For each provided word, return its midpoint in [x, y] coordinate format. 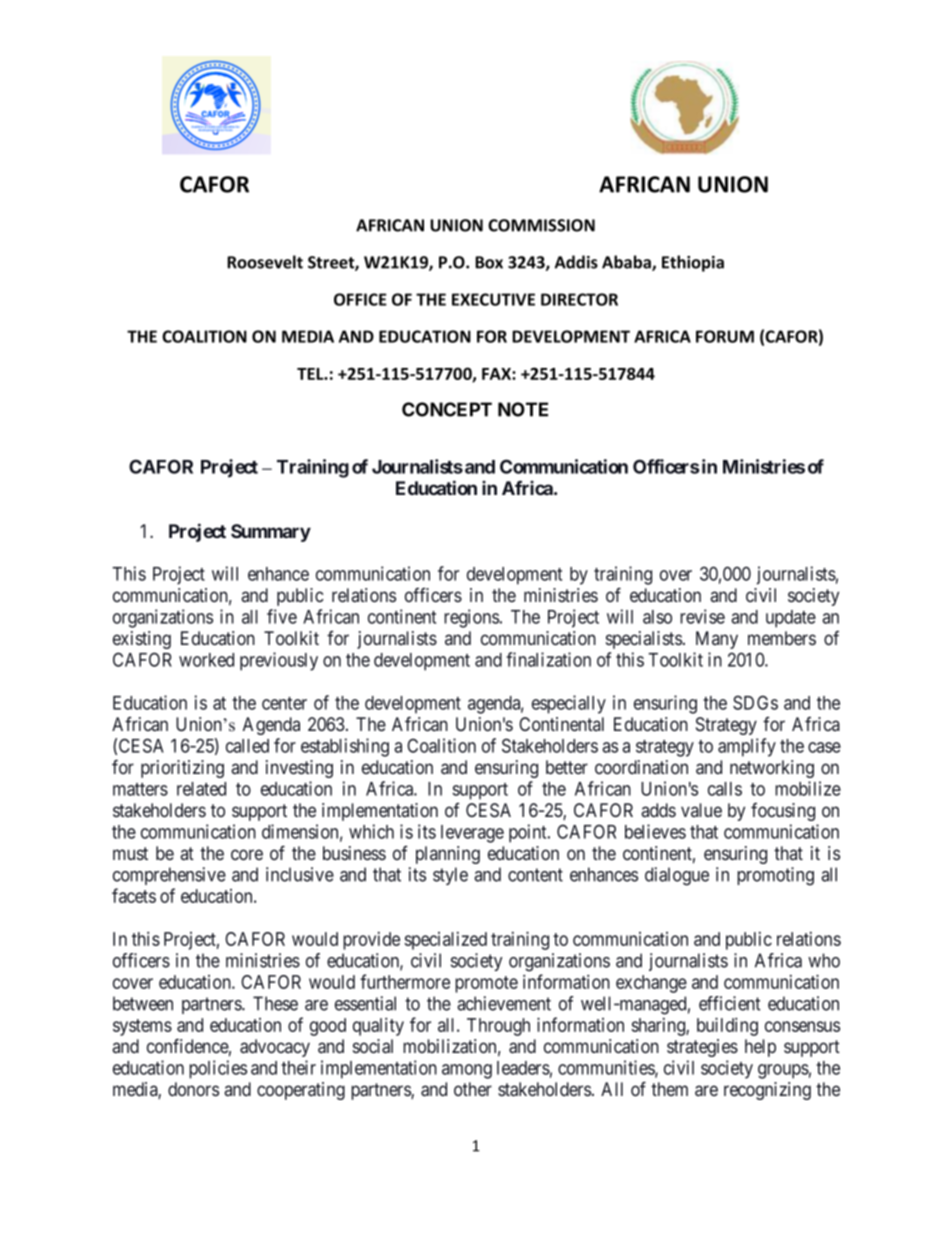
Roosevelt [265, 262]
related [201, 789]
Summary [271, 533]
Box [489, 262]
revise [702, 616]
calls [725, 789]
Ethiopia [693, 263]
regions [471, 618]
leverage [472, 834]
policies [218, 1069]
